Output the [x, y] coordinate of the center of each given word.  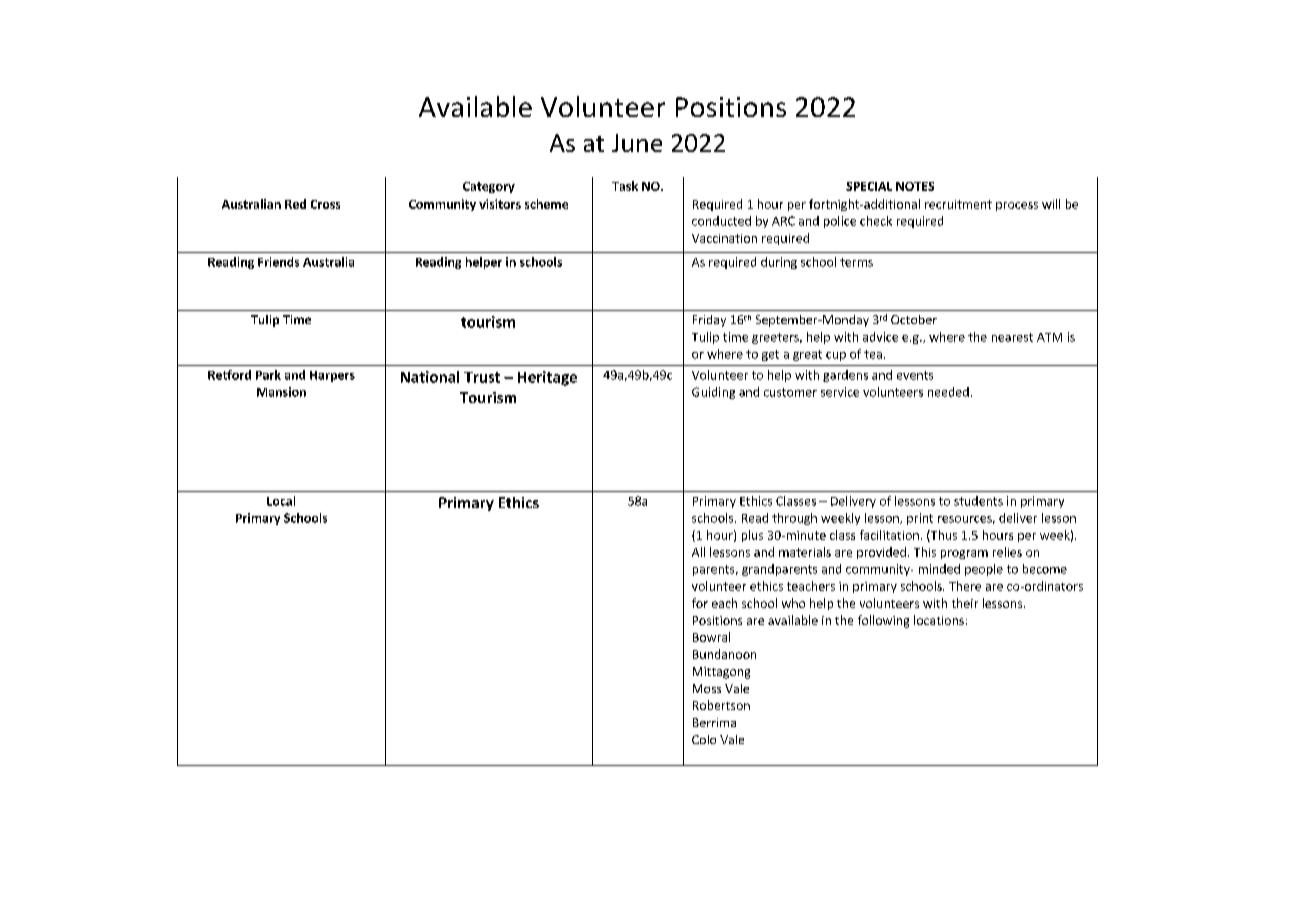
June [637, 143]
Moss [707, 688]
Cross [325, 204]
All [698, 552]
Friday [709, 321]
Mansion [281, 392]
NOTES [915, 186]
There [965, 586]
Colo [704, 739]
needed [948, 392]
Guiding [713, 393]
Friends [278, 262]
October [914, 319]
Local [281, 501]
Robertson [721, 705]
